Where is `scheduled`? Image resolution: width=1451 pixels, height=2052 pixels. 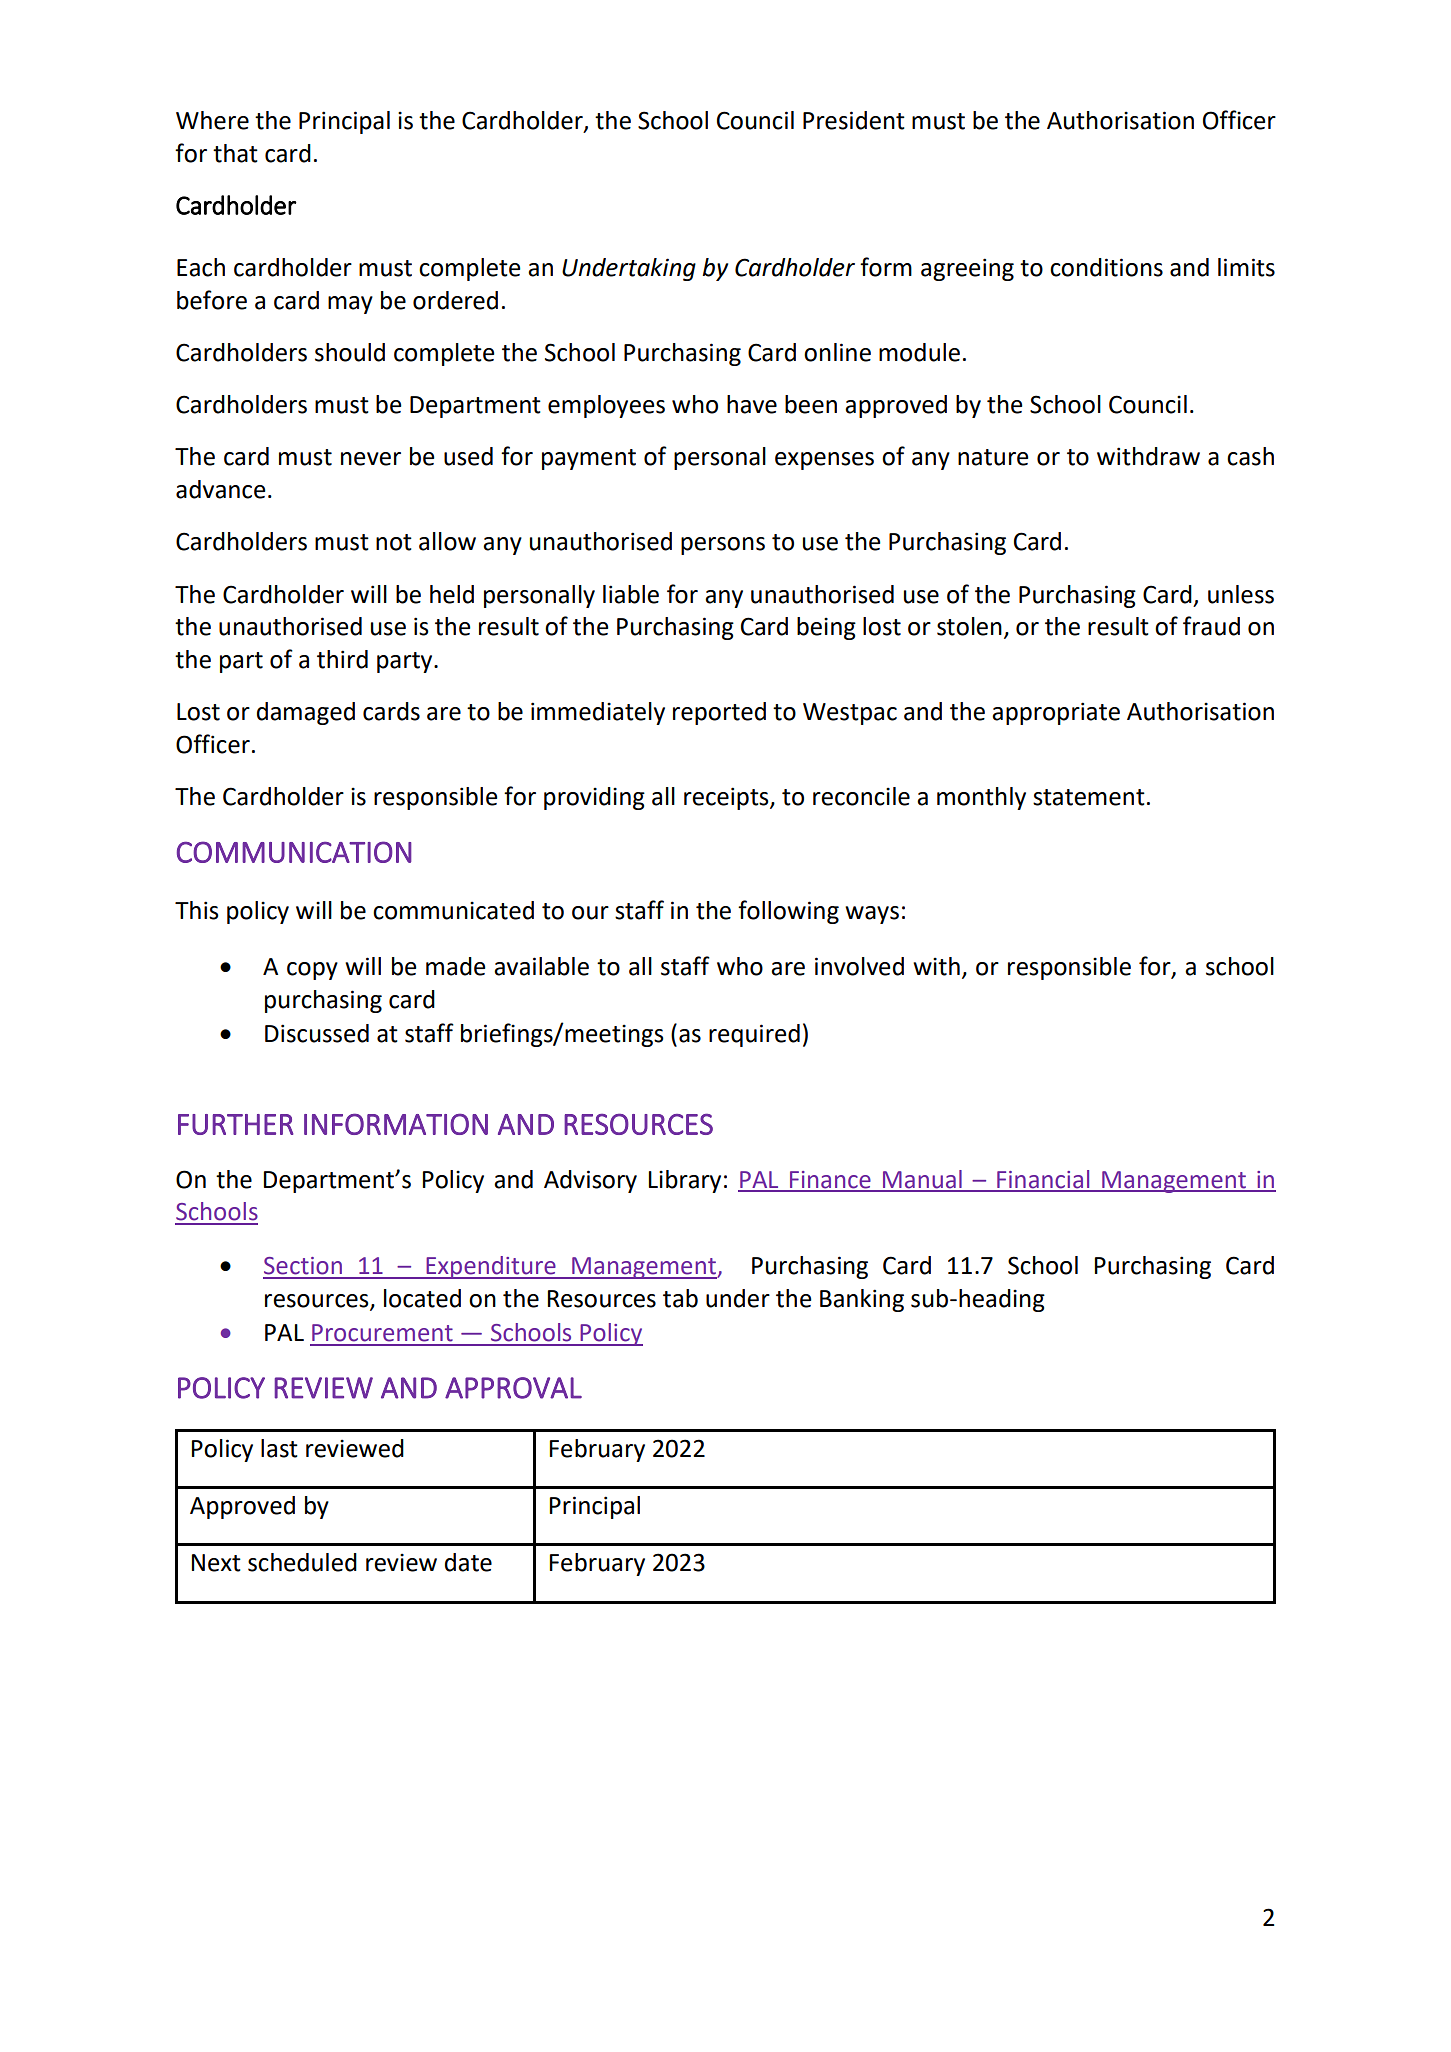 scheduled is located at coordinates (302, 1562).
